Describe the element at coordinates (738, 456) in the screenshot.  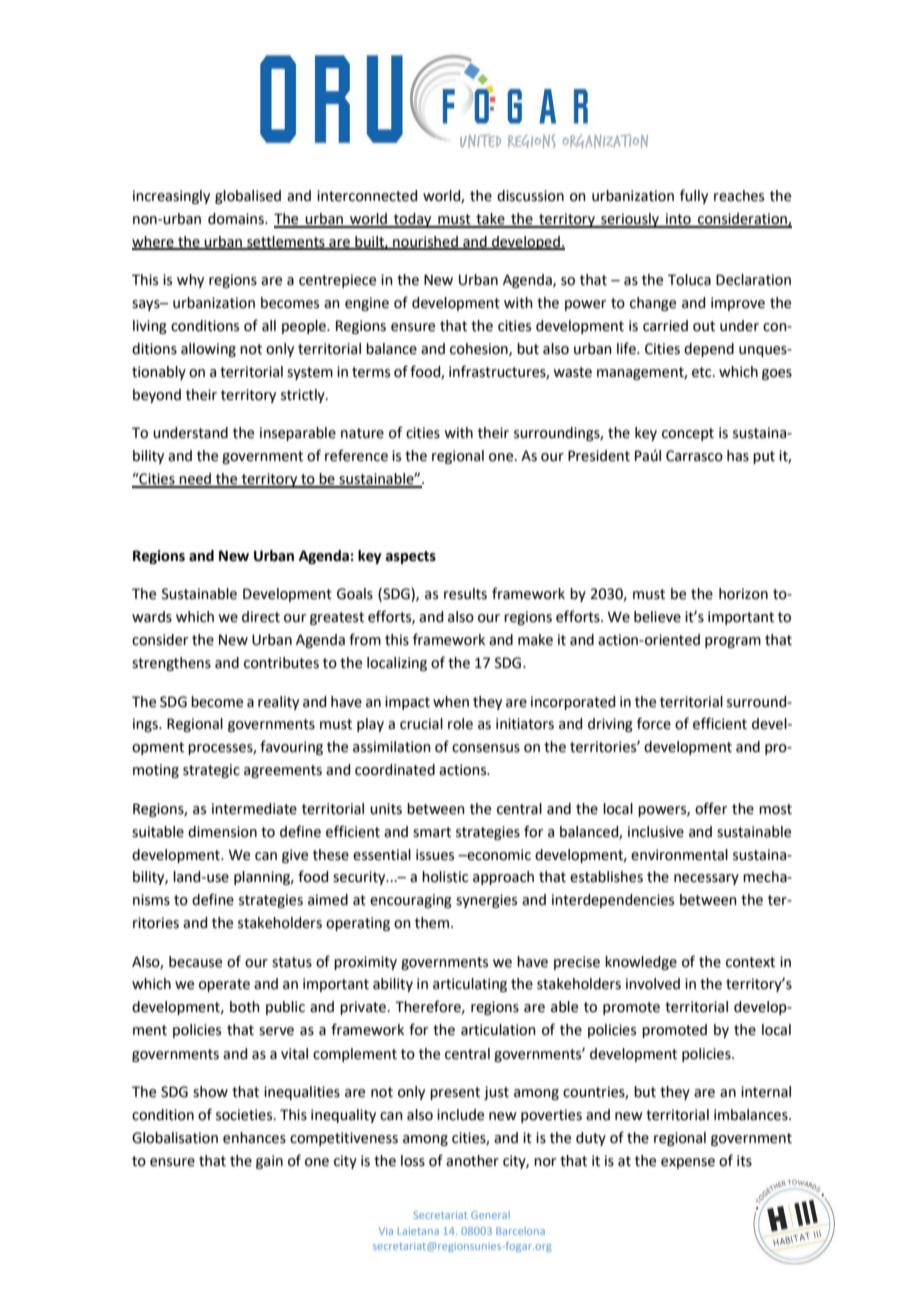
I see `has` at that location.
